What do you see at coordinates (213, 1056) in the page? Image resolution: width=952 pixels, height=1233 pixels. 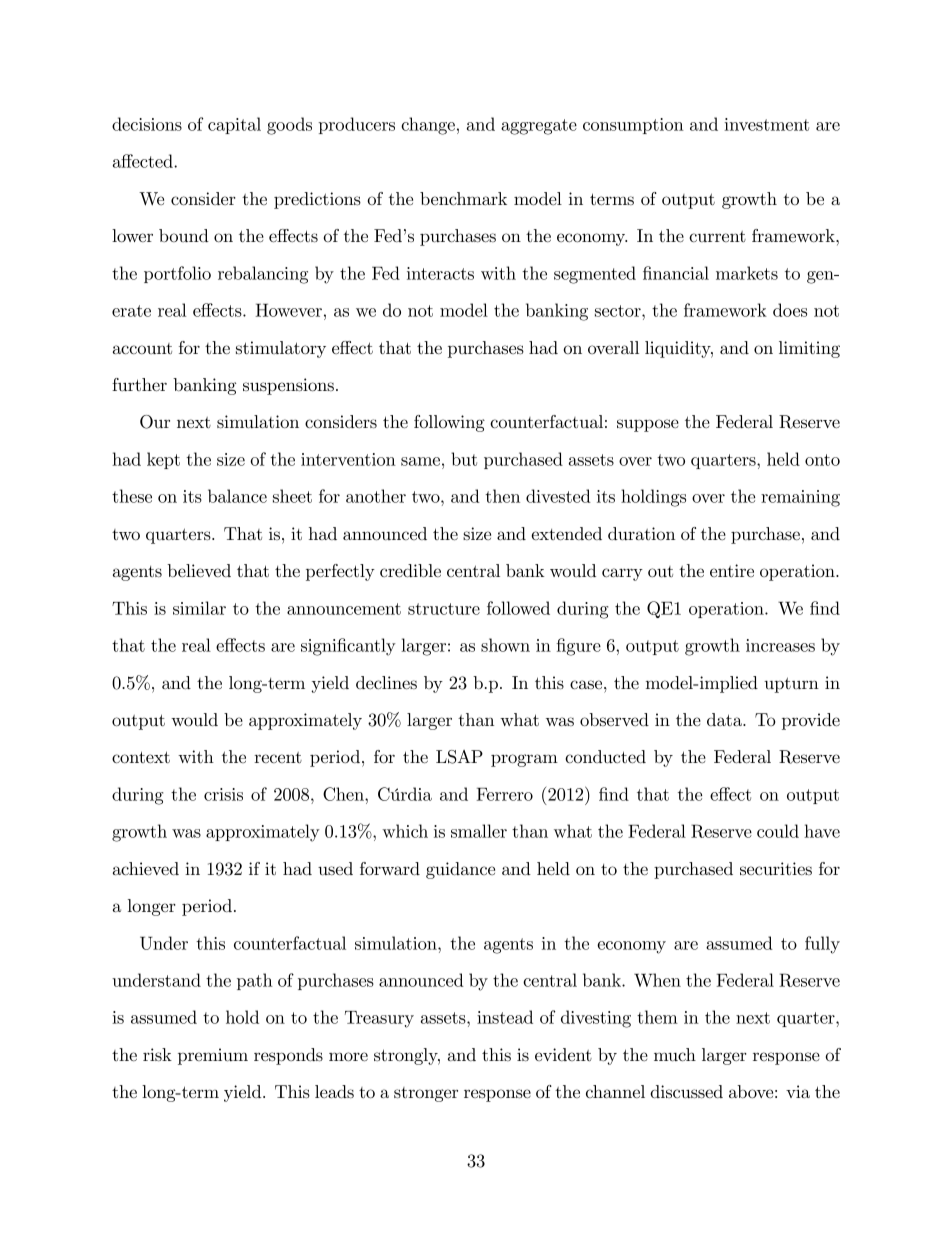 I see `premium` at bounding box center [213, 1056].
